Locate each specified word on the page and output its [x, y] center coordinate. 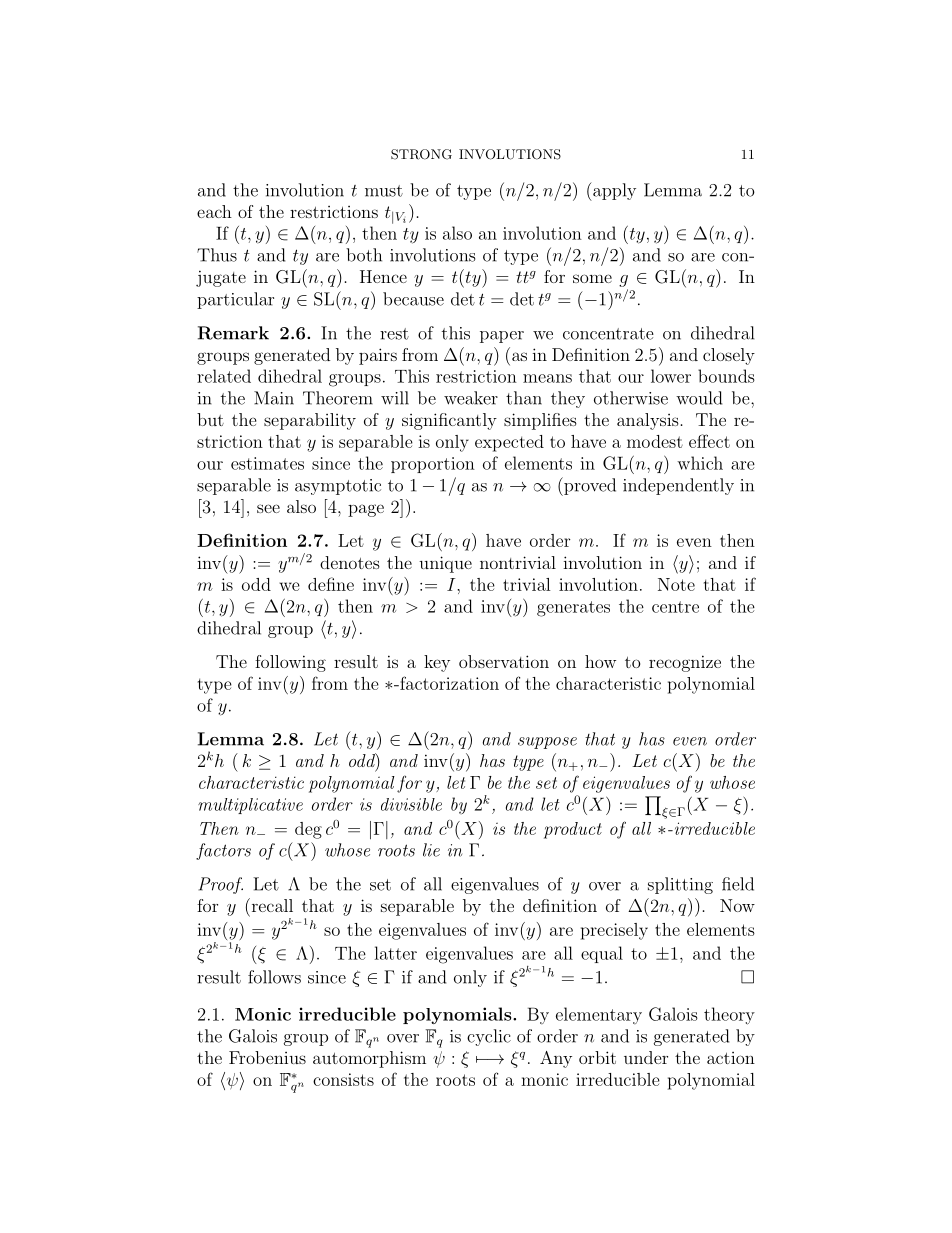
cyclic [489, 1037]
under [646, 1057]
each [214, 211]
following [290, 663]
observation [504, 661]
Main [274, 398]
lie [431, 850]
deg [308, 830]
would [699, 398]
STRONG [421, 154]
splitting [680, 885]
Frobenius [267, 1057]
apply [613, 191]
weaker [471, 398]
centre [675, 607]
